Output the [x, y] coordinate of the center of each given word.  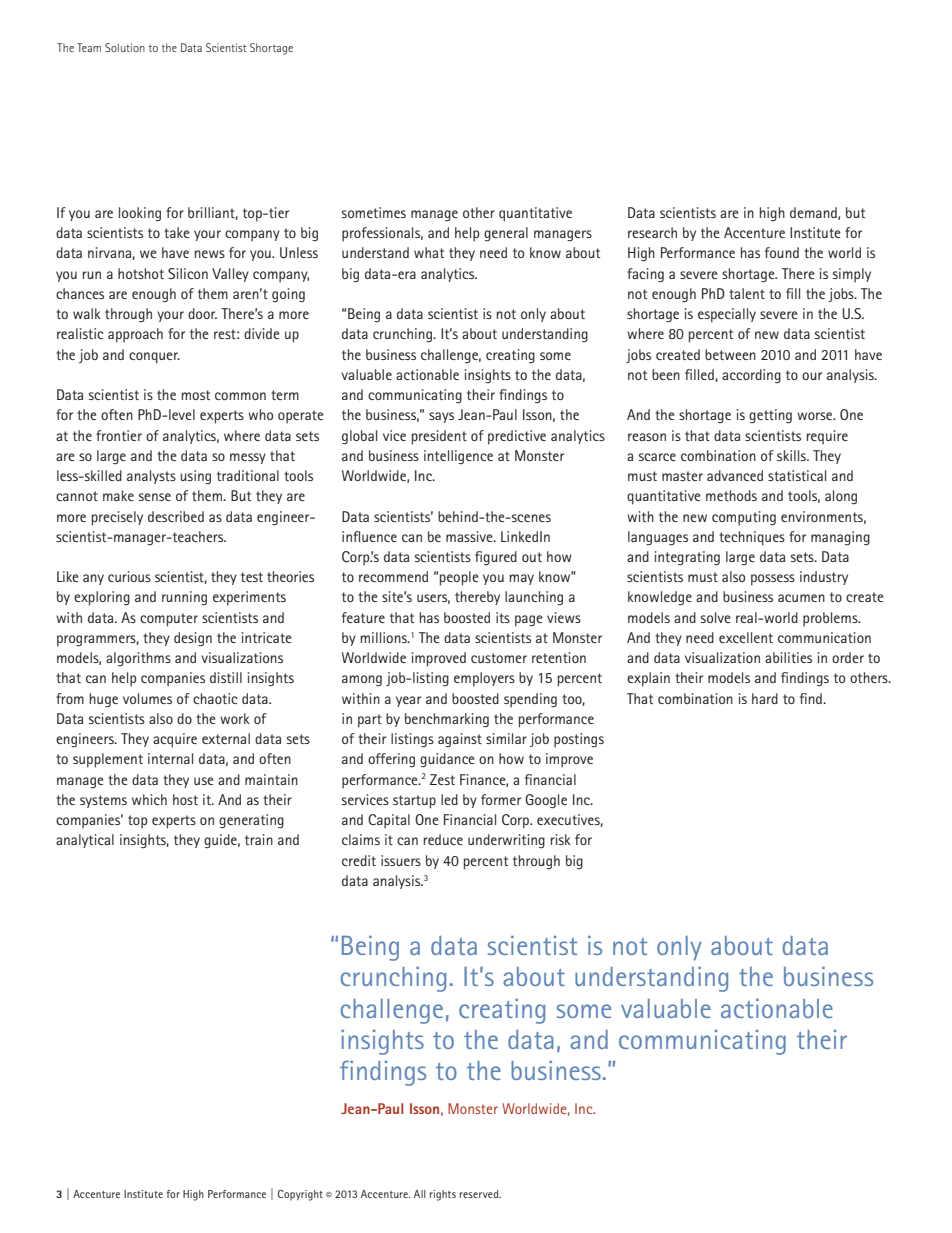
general [506, 234]
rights [443, 1195]
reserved [480, 1194]
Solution [125, 47]
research [652, 232]
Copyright [300, 1195]
